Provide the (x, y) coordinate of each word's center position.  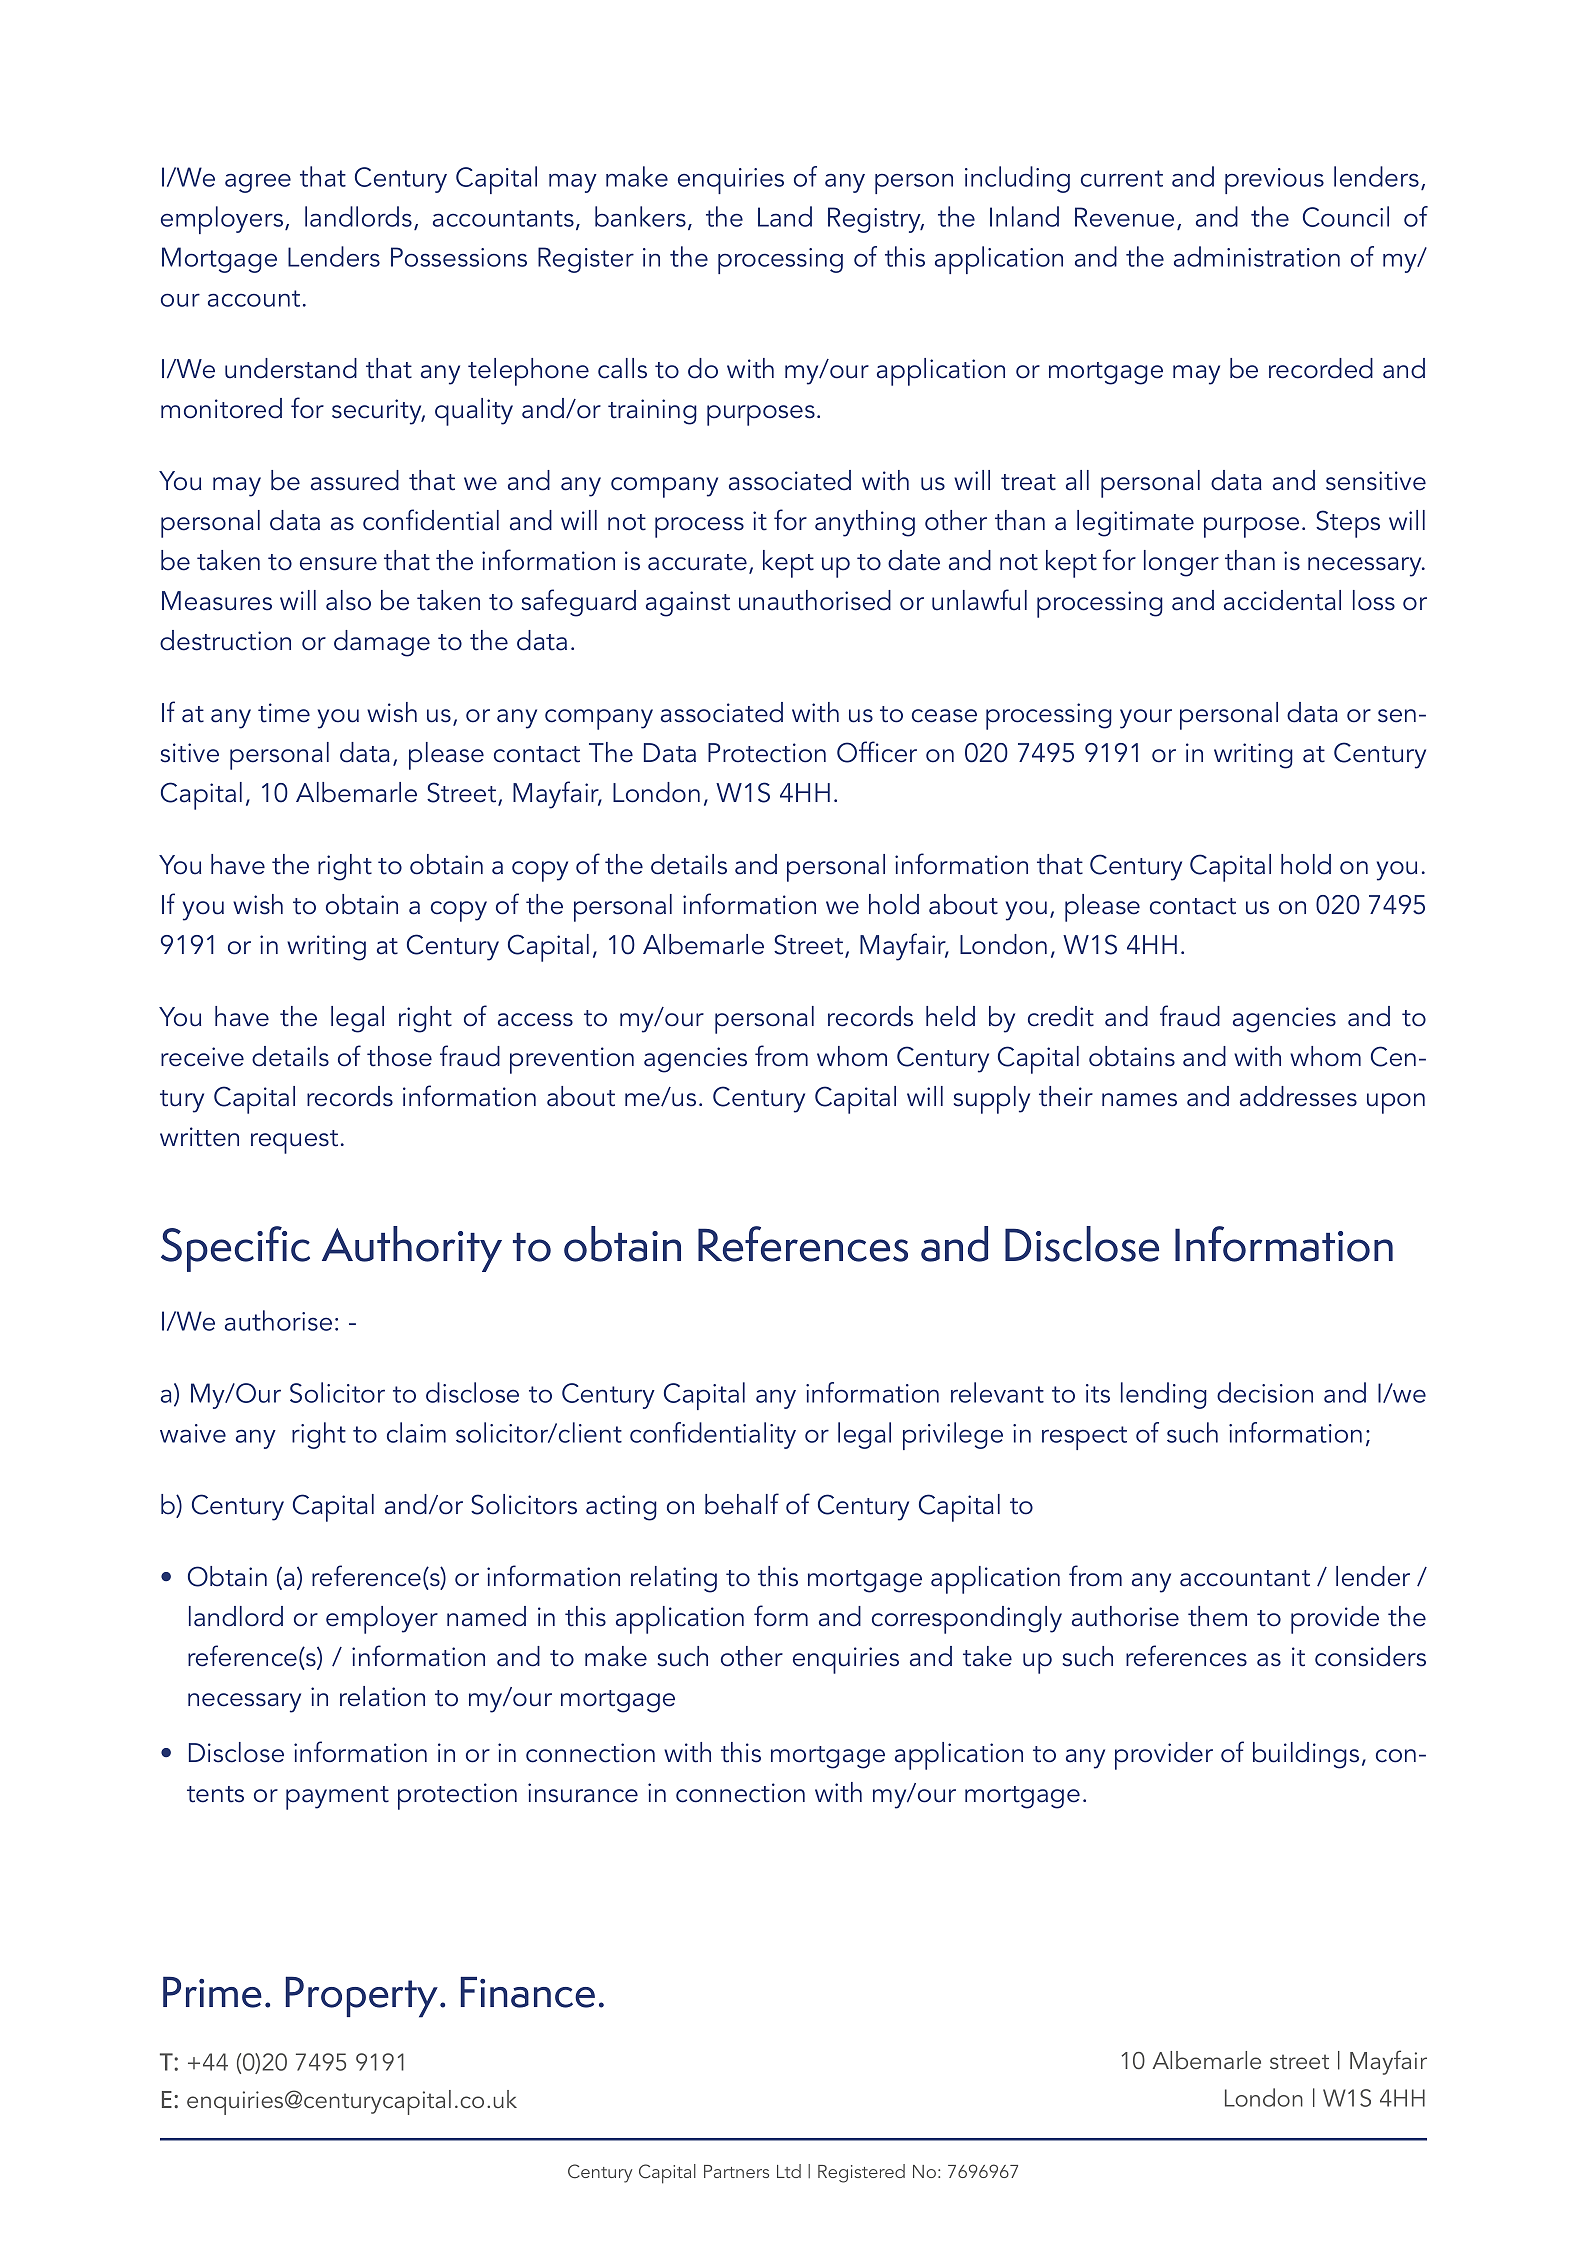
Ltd (789, 2171)
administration (1257, 256)
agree (258, 183)
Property (363, 1997)
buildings (1306, 1755)
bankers (640, 216)
